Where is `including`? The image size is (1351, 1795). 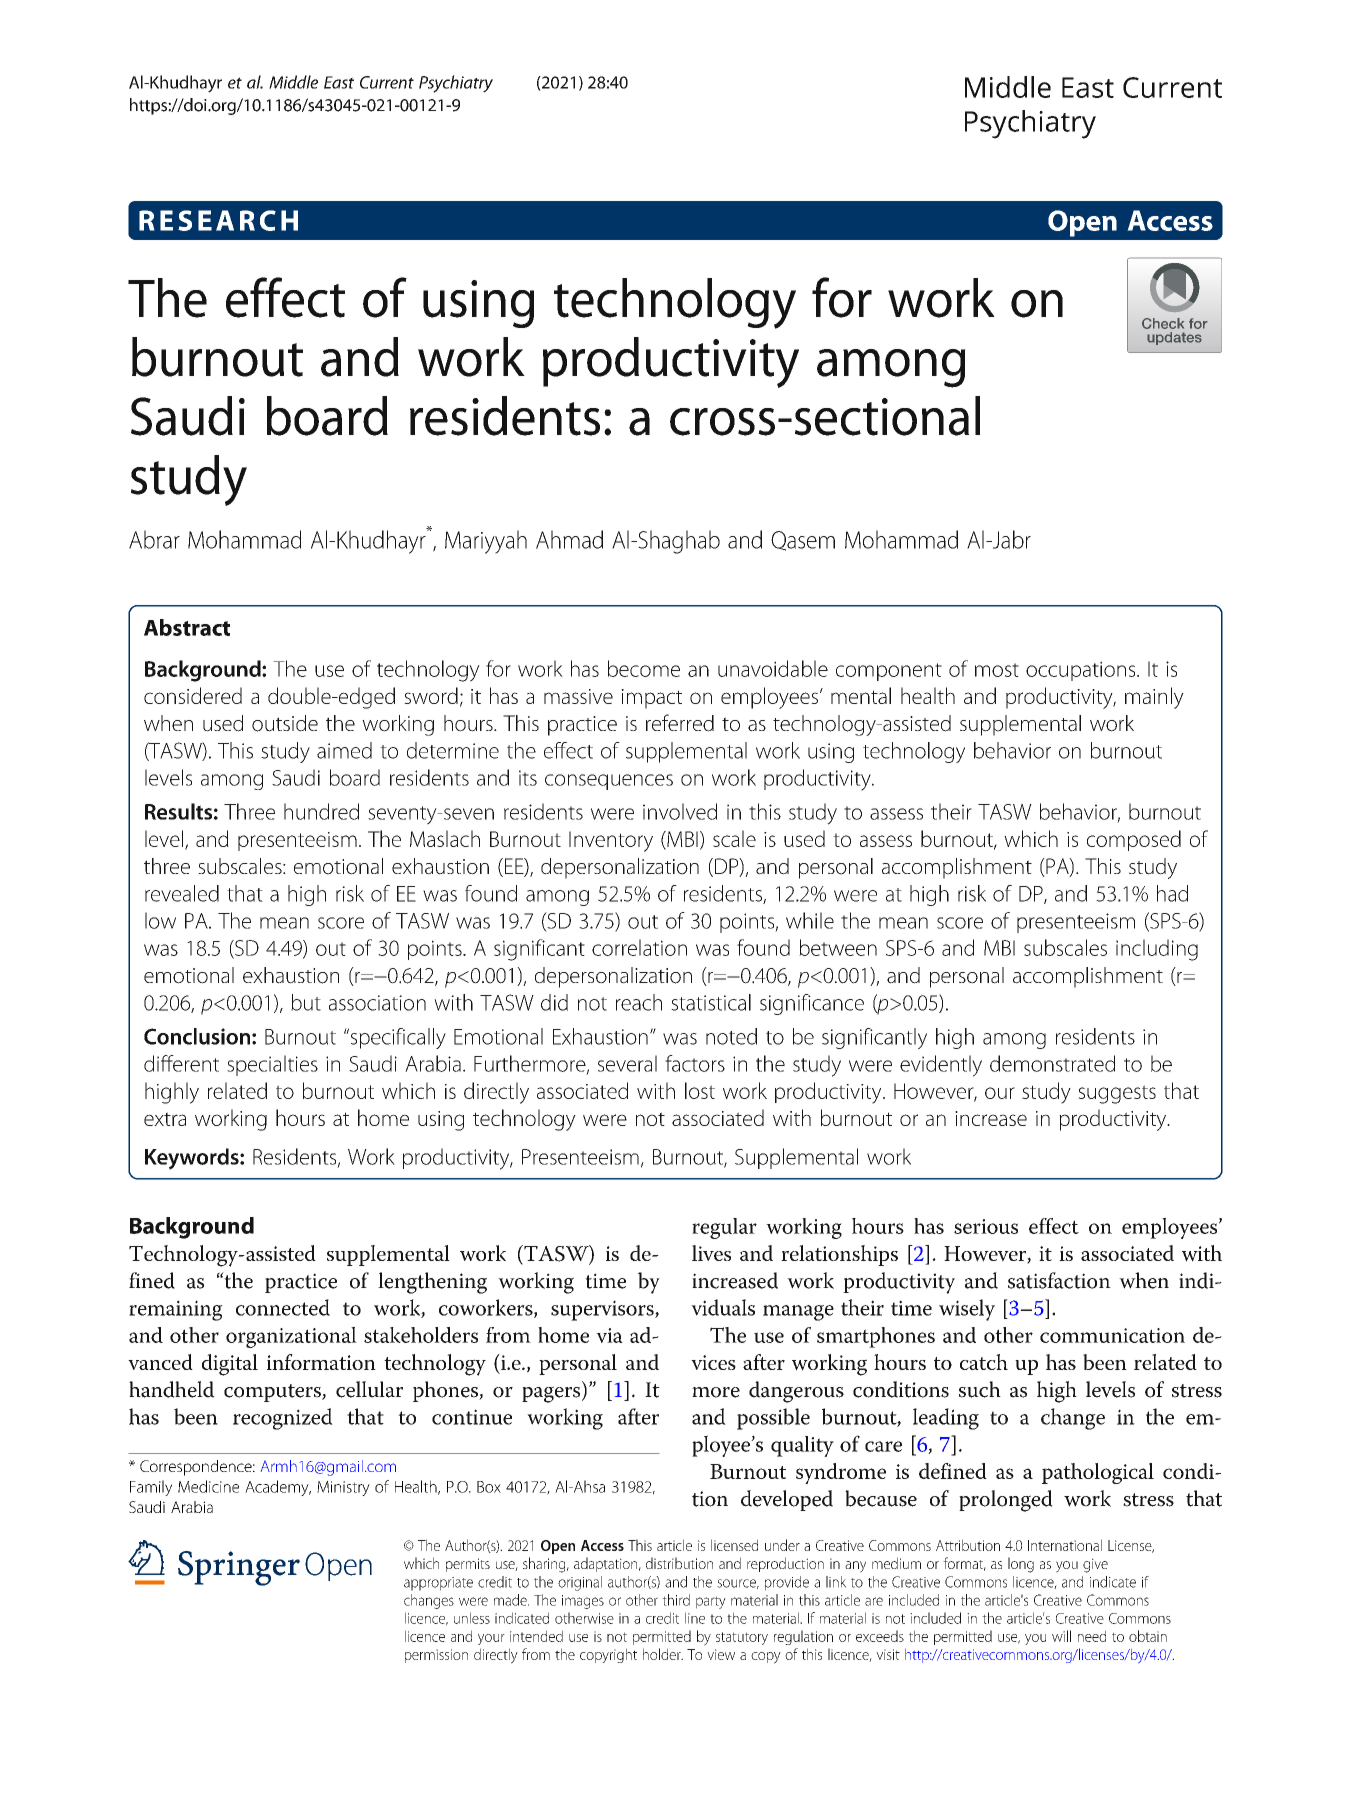
including is located at coordinates (1157, 950).
